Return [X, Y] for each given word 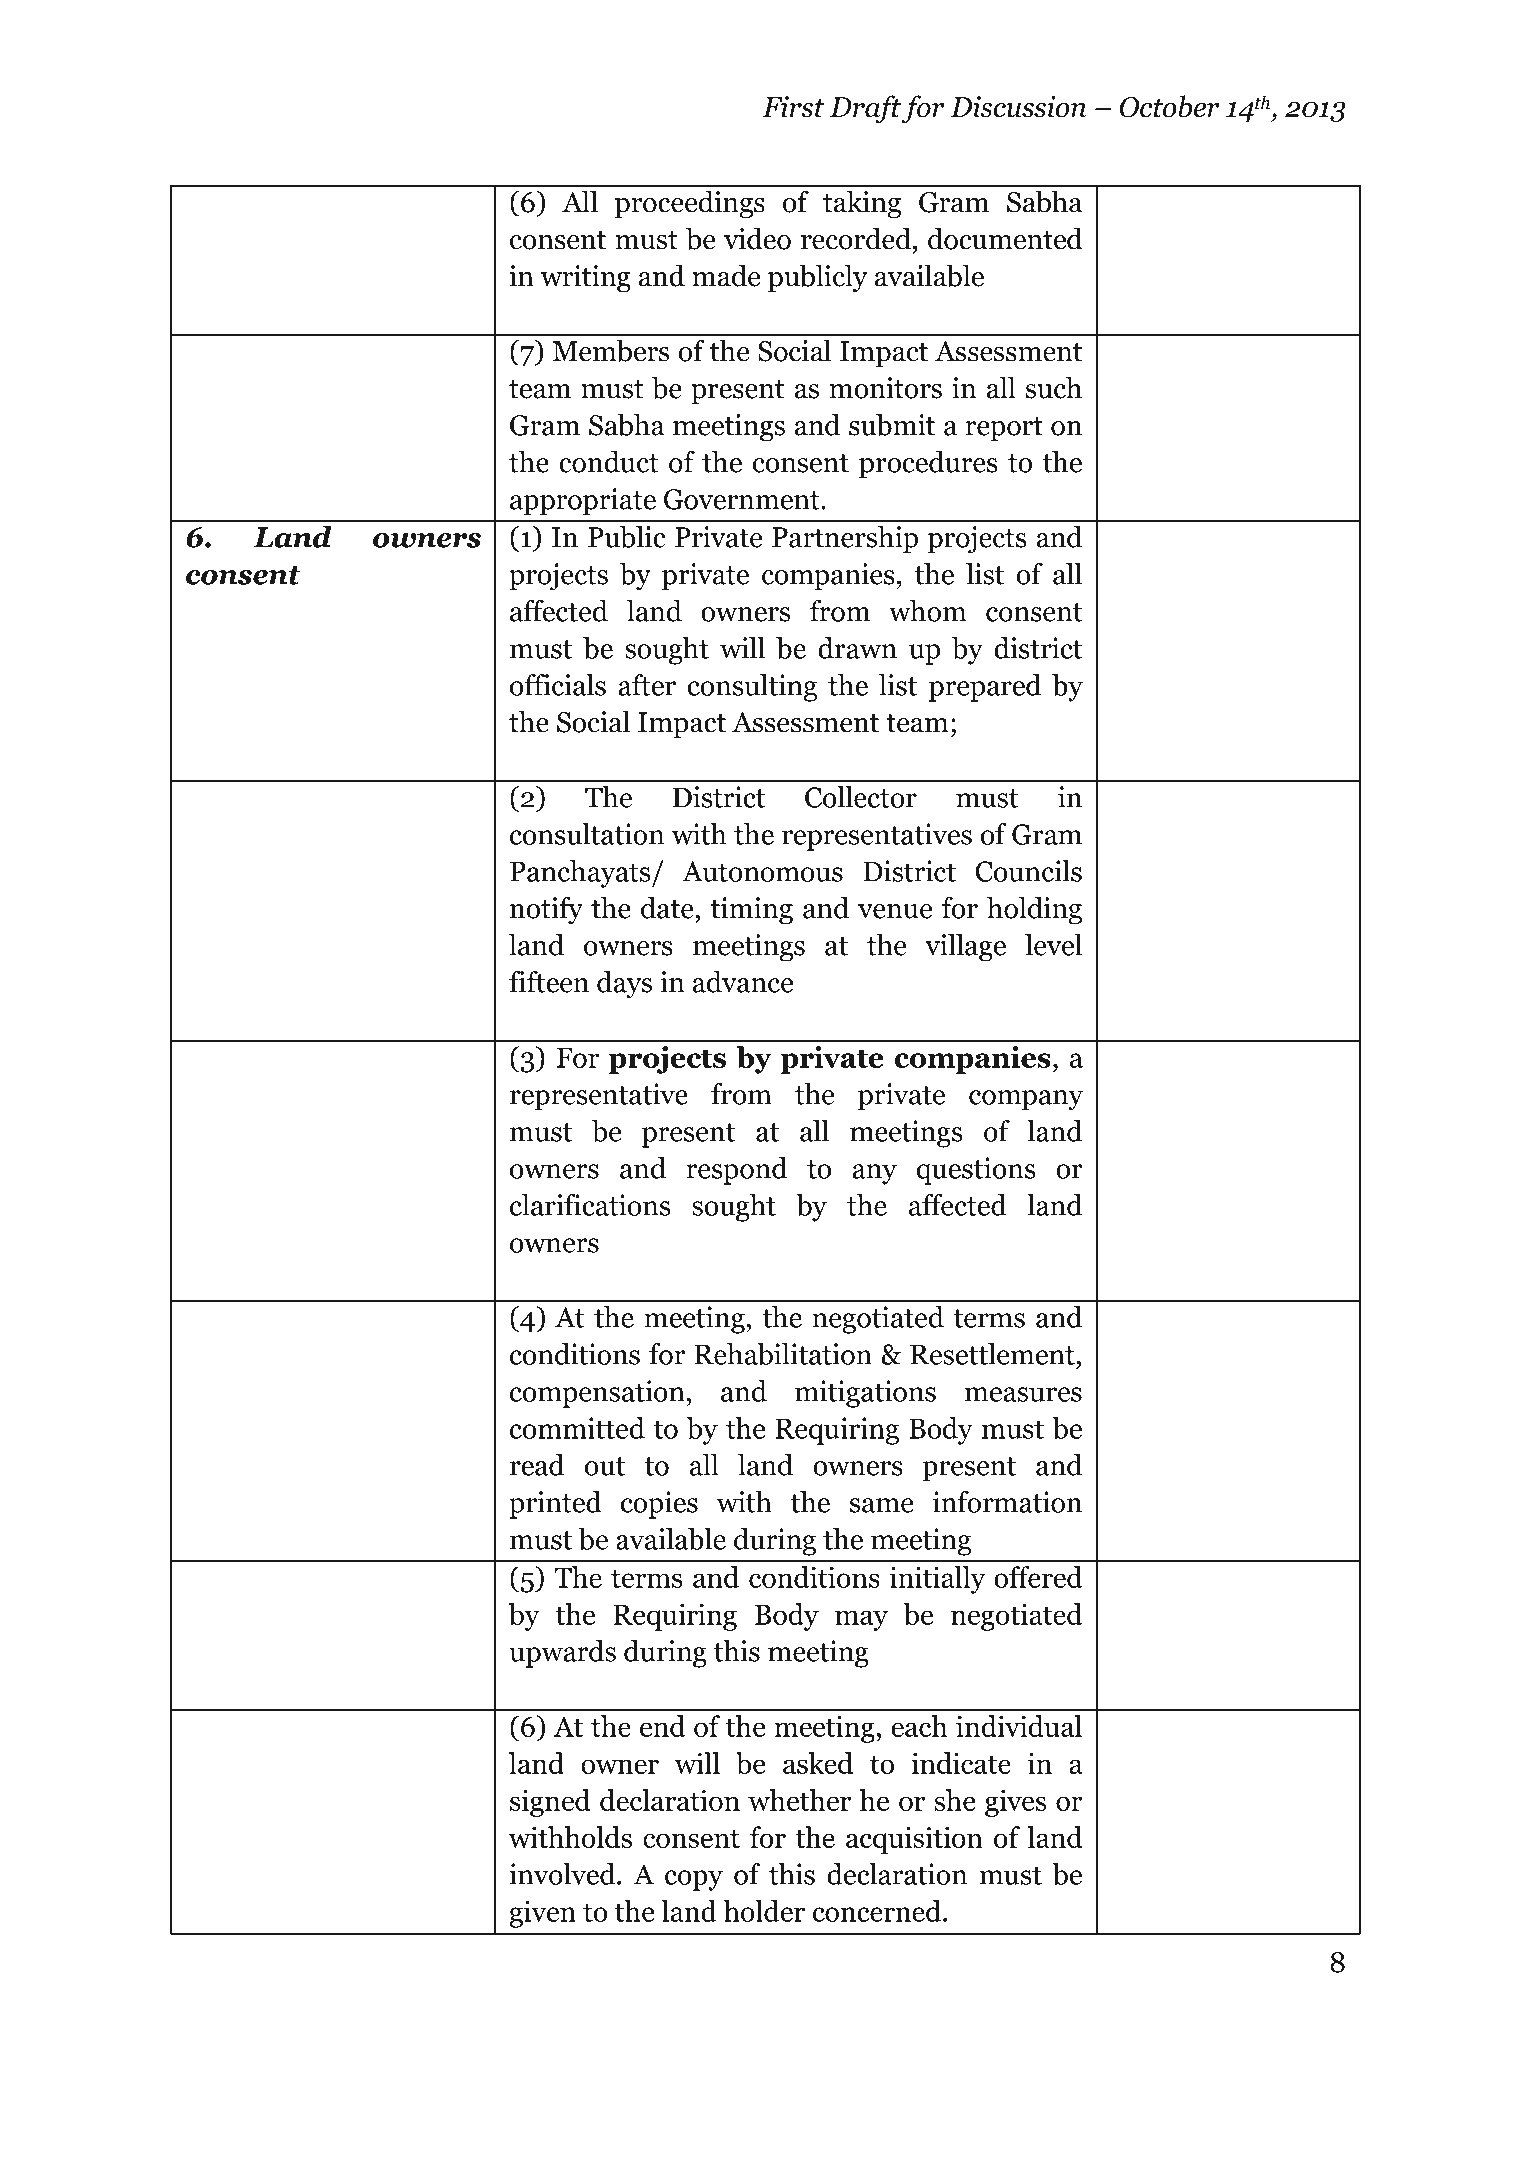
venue [895, 911]
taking [862, 204]
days [624, 985]
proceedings [690, 204]
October [1170, 106]
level [1053, 944]
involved [563, 1874]
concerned [878, 1911]
